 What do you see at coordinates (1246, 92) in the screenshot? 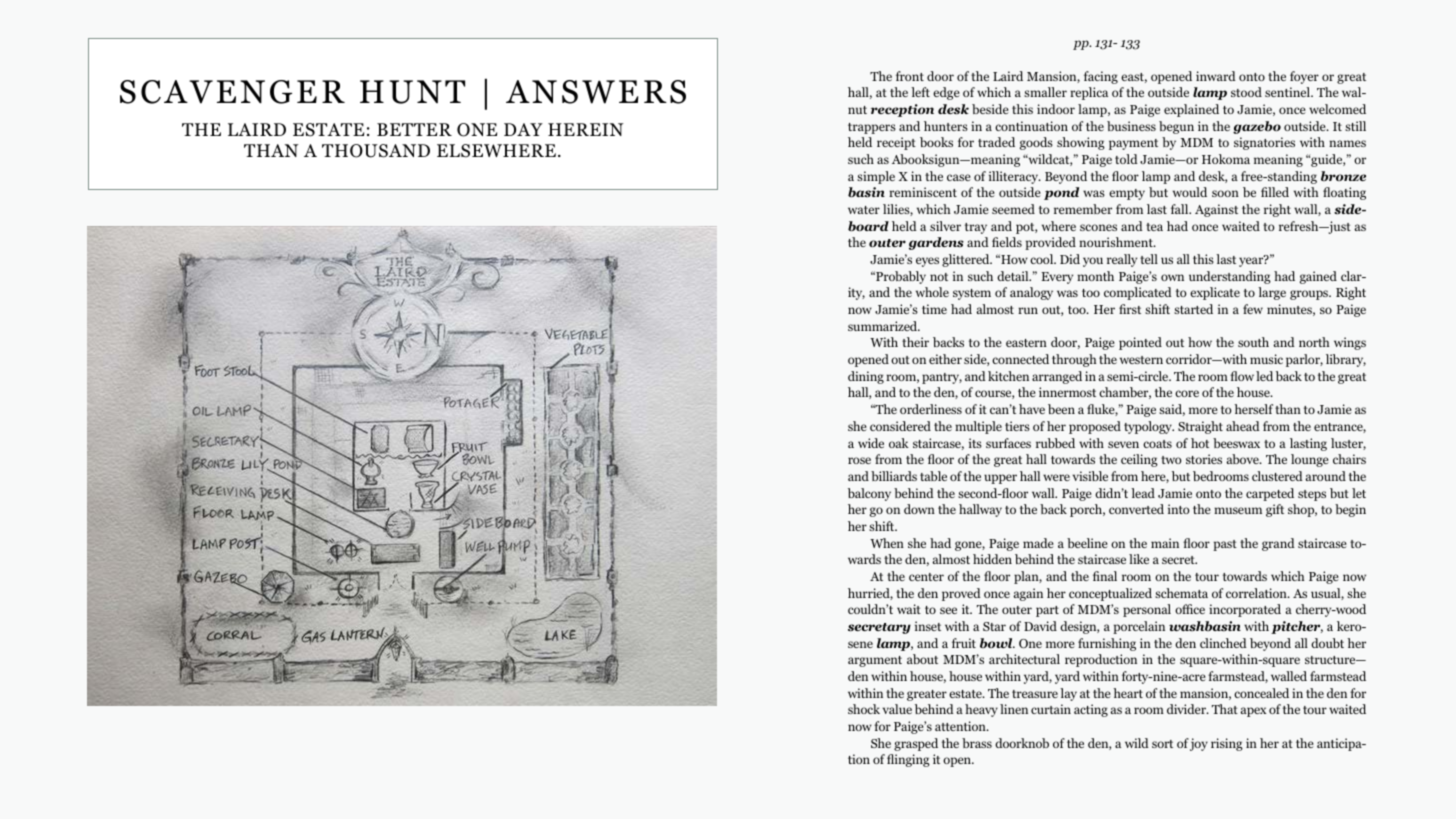
I see `stood` at bounding box center [1246, 92].
